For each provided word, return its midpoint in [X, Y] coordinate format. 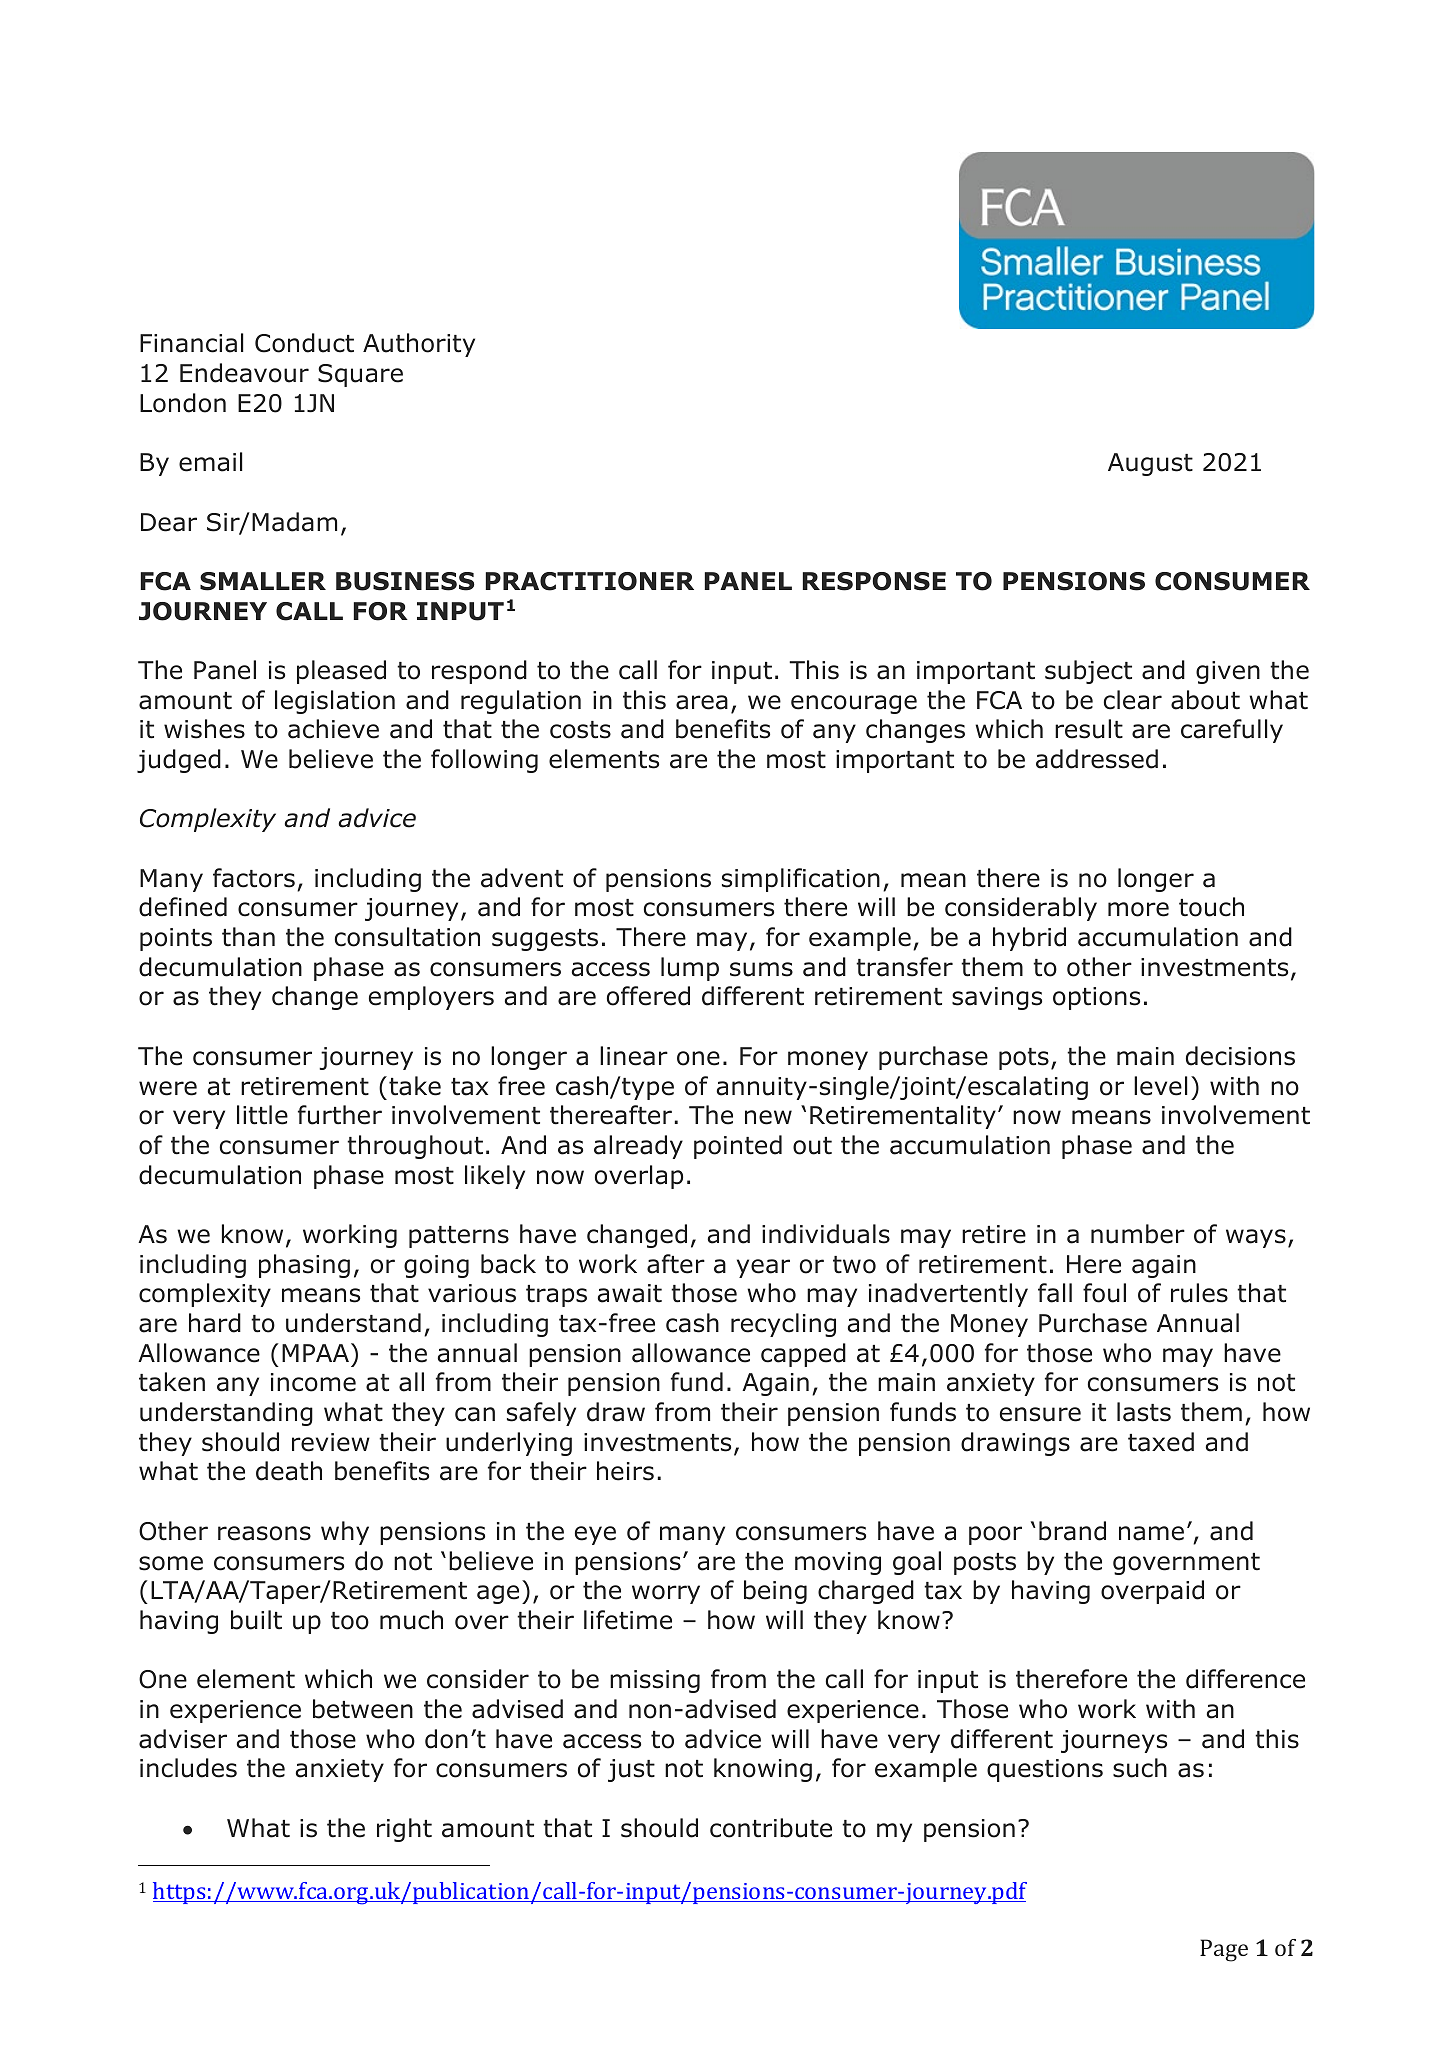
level [1160, 1086]
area [702, 702]
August [1150, 464]
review [331, 1442]
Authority [419, 345]
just [631, 1770]
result [1089, 729]
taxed [1161, 1442]
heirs [625, 1471]
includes [188, 1768]
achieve [333, 729]
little [262, 1115]
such [1140, 1768]
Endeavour [244, 373]
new [768, 1117]
